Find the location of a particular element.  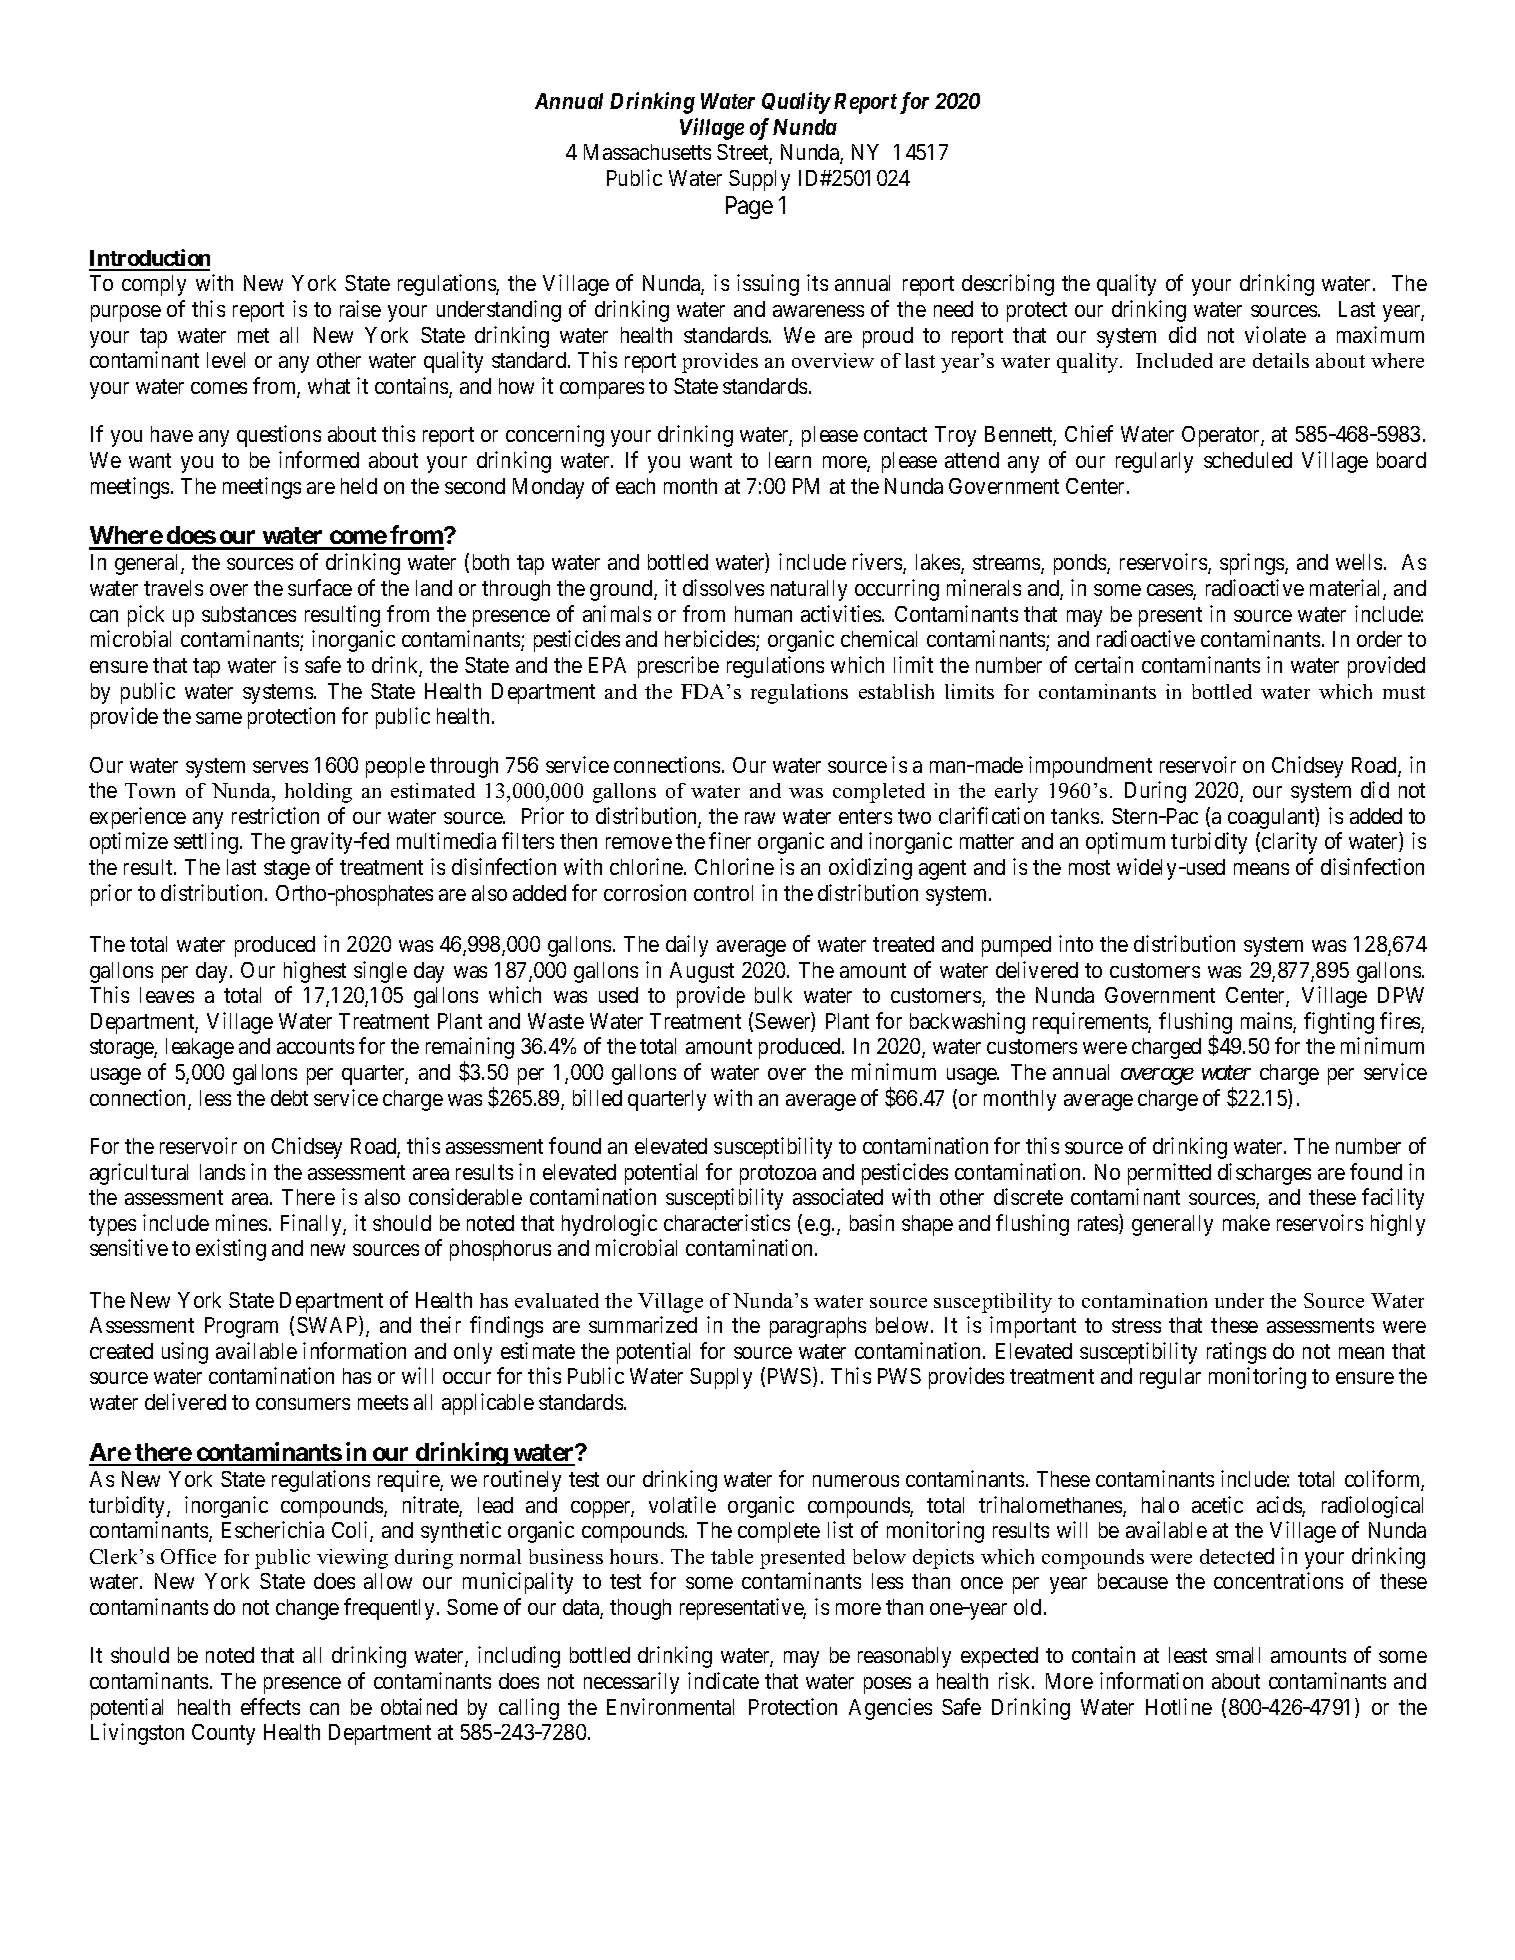

consumers is located at coordinates (303, 1404).
